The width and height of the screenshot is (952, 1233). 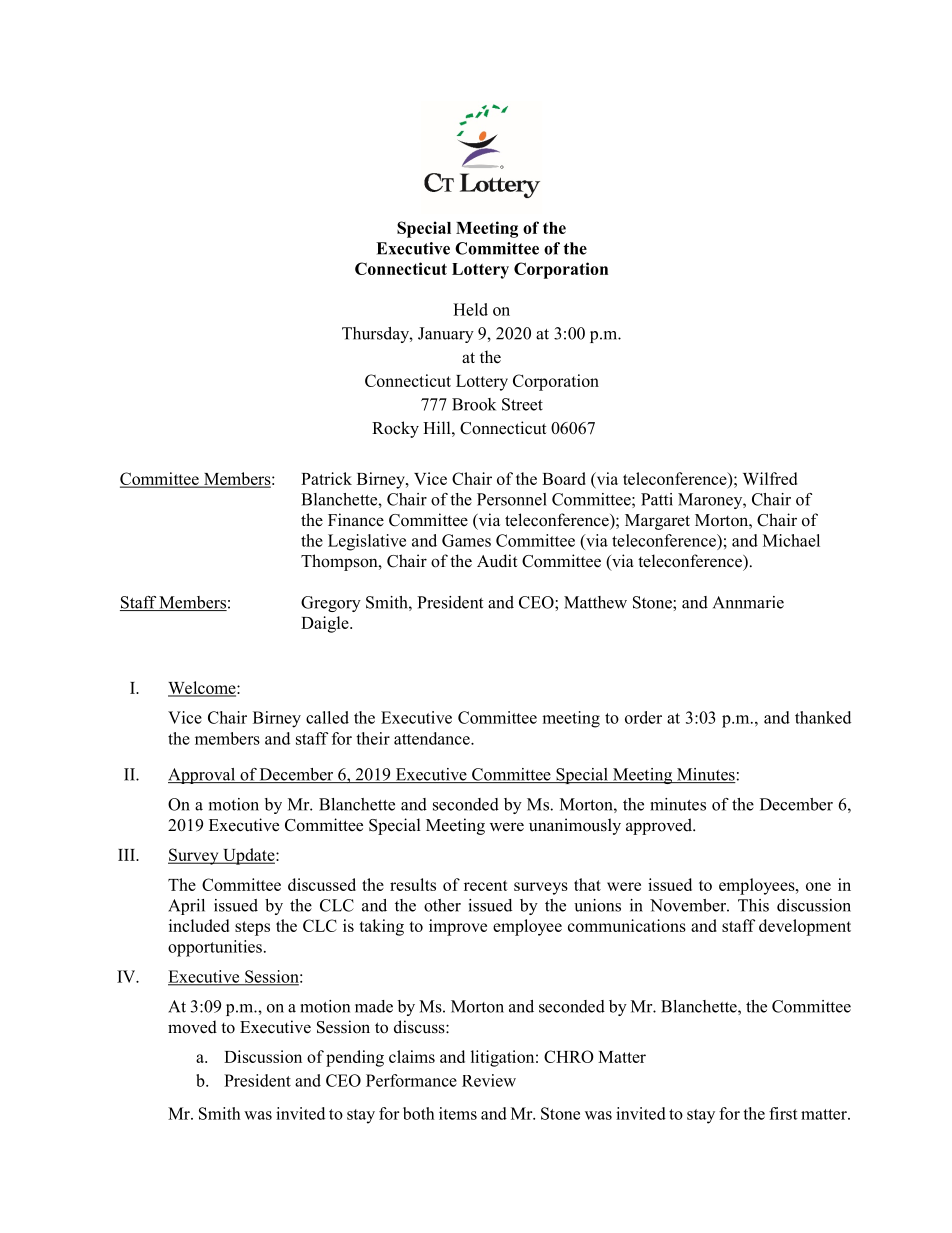 I want to click on Approval, so click(x=203, y=776).
